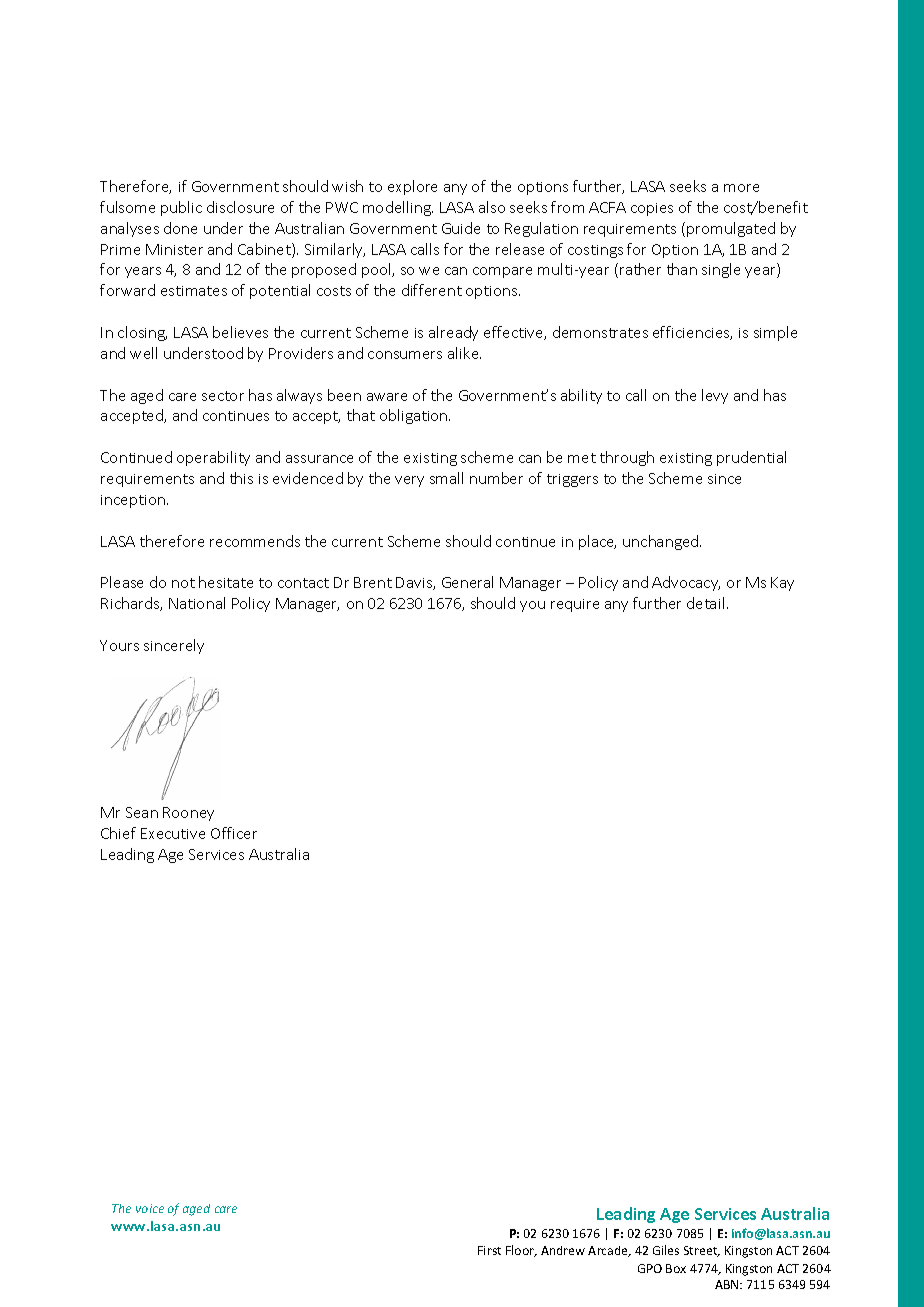 This image has width=924, height=1307. I want to click on First, so click(489, 1250).
